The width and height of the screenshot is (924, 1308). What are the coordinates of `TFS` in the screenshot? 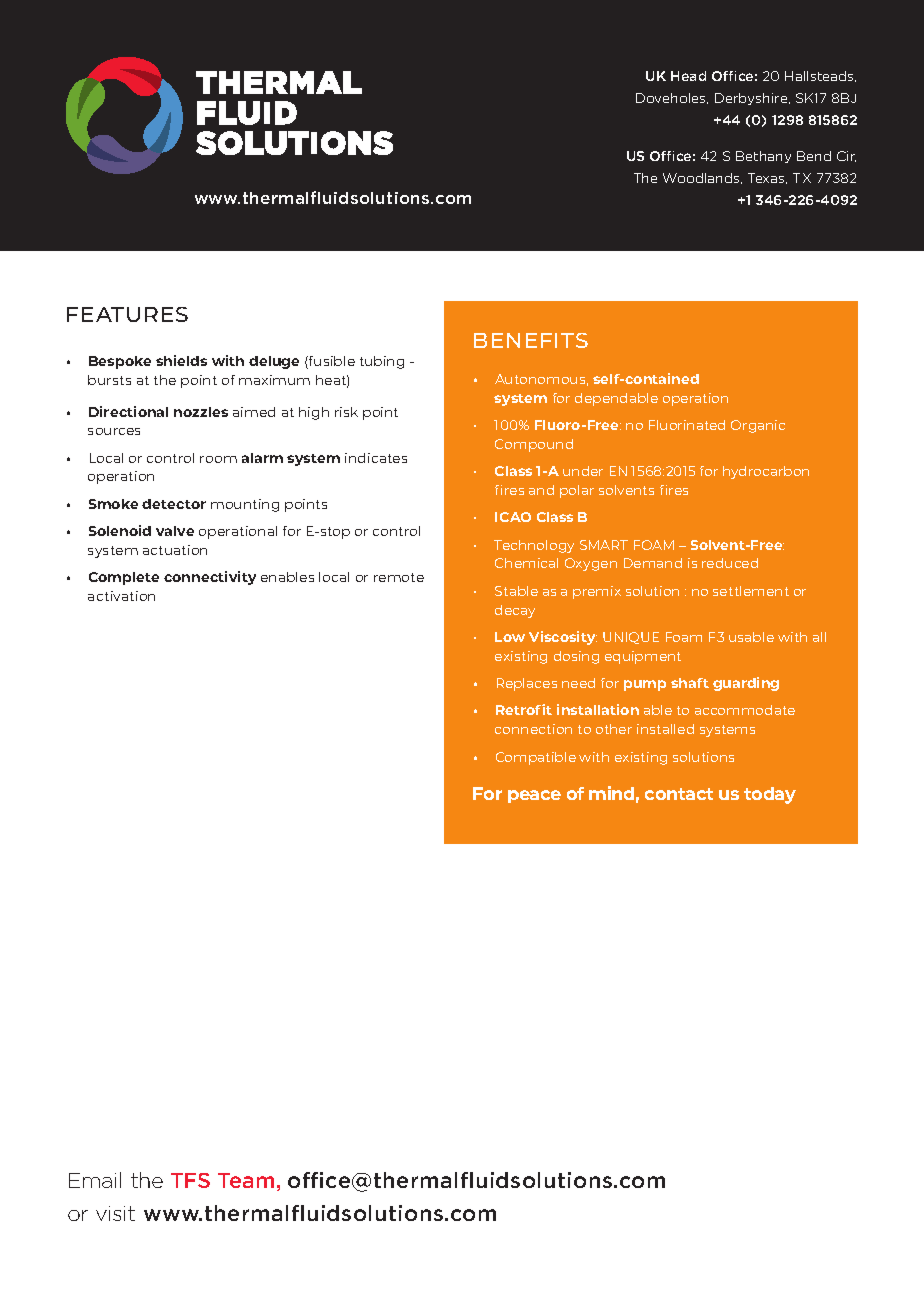 It's located at (190, 1180).
